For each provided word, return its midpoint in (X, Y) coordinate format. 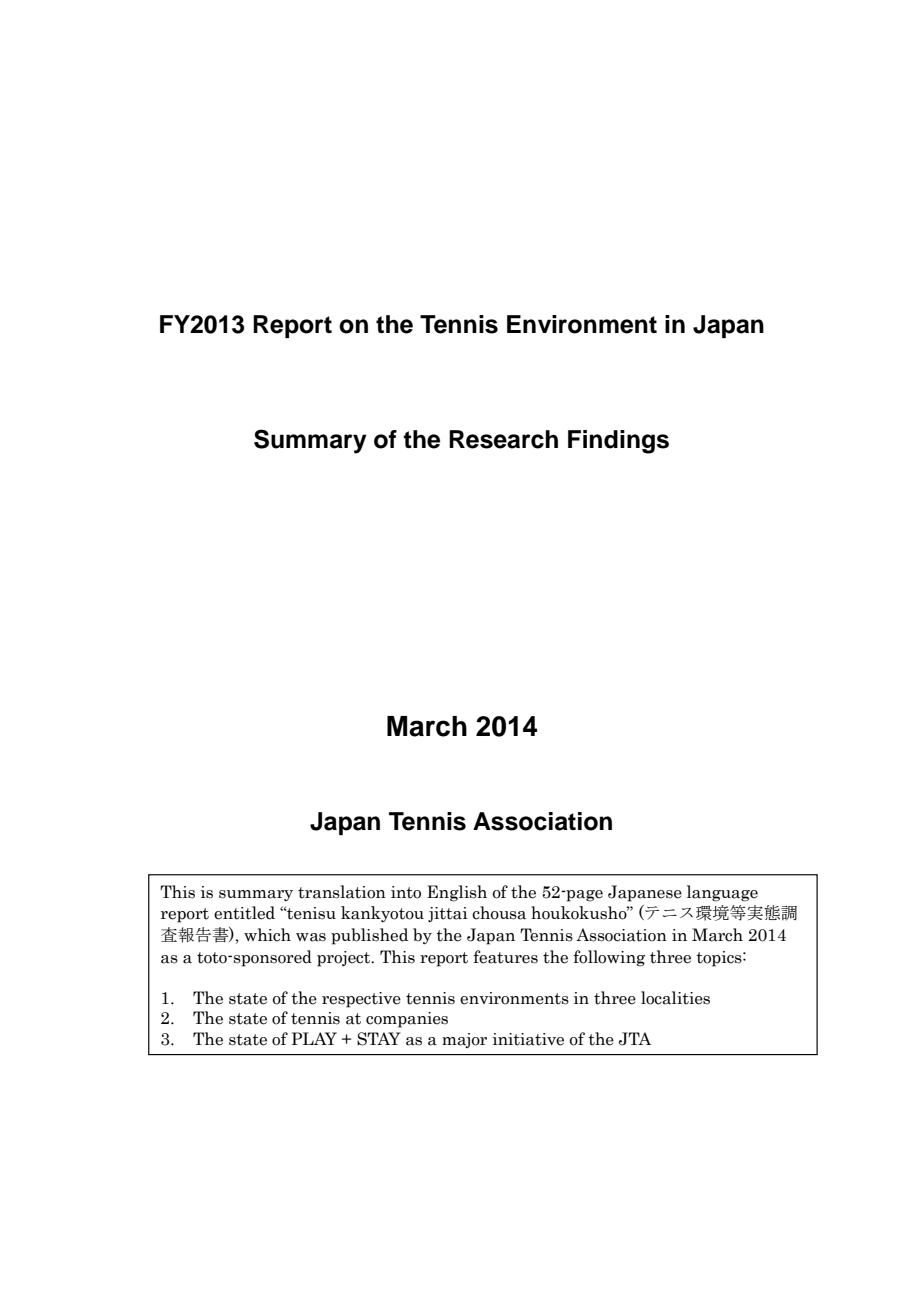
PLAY (314, 1038)
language (722, 893)
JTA (635, 1039)
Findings (618, 442)
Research (503, 439)
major (464, 1040)
